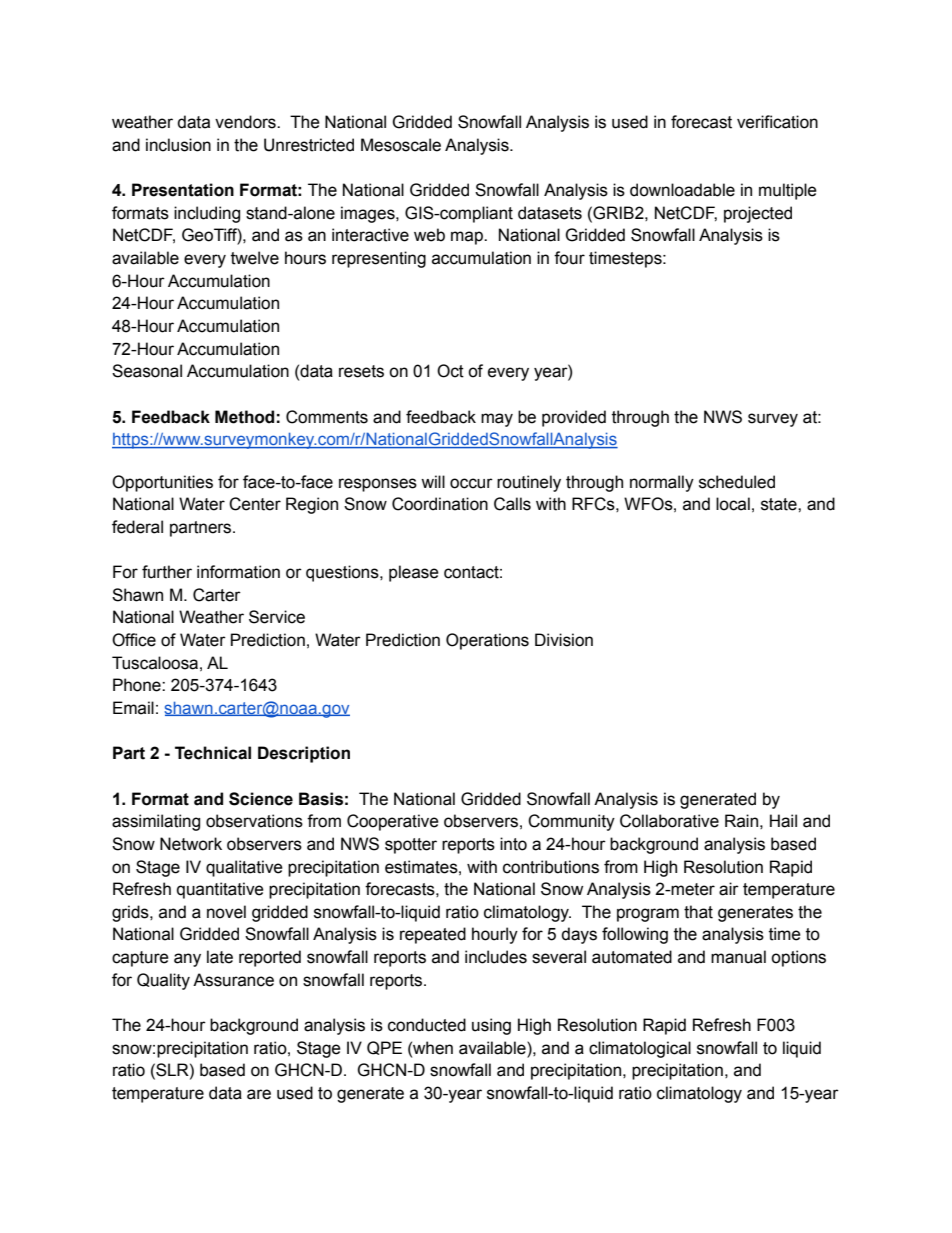 The image size is (952, 1233). What do you see at coordinates (729, 889) in the screenshot?
I see `air` at bounding box center [729, 889].
